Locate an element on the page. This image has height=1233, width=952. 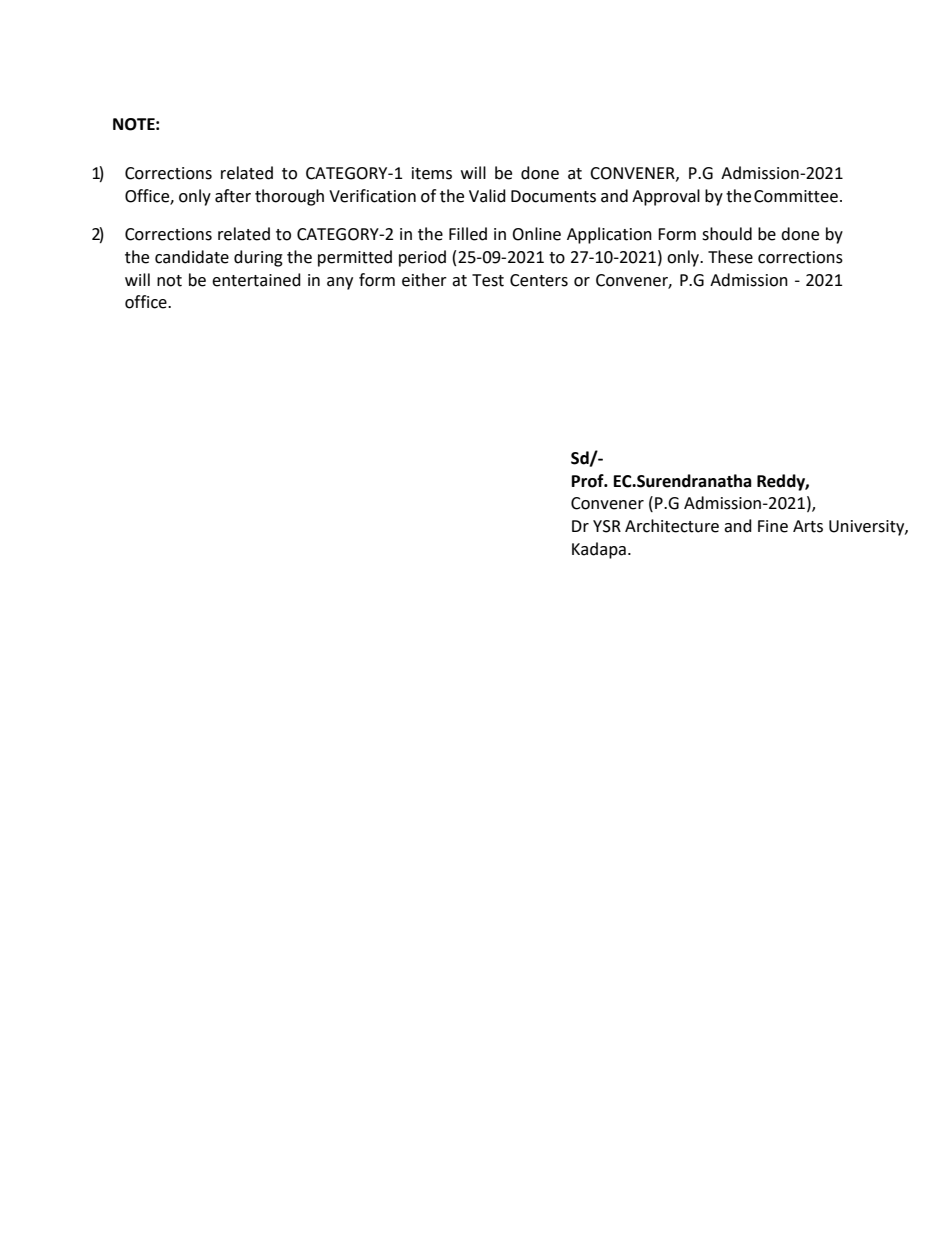
Valid is located at coordinates (487, 196).
